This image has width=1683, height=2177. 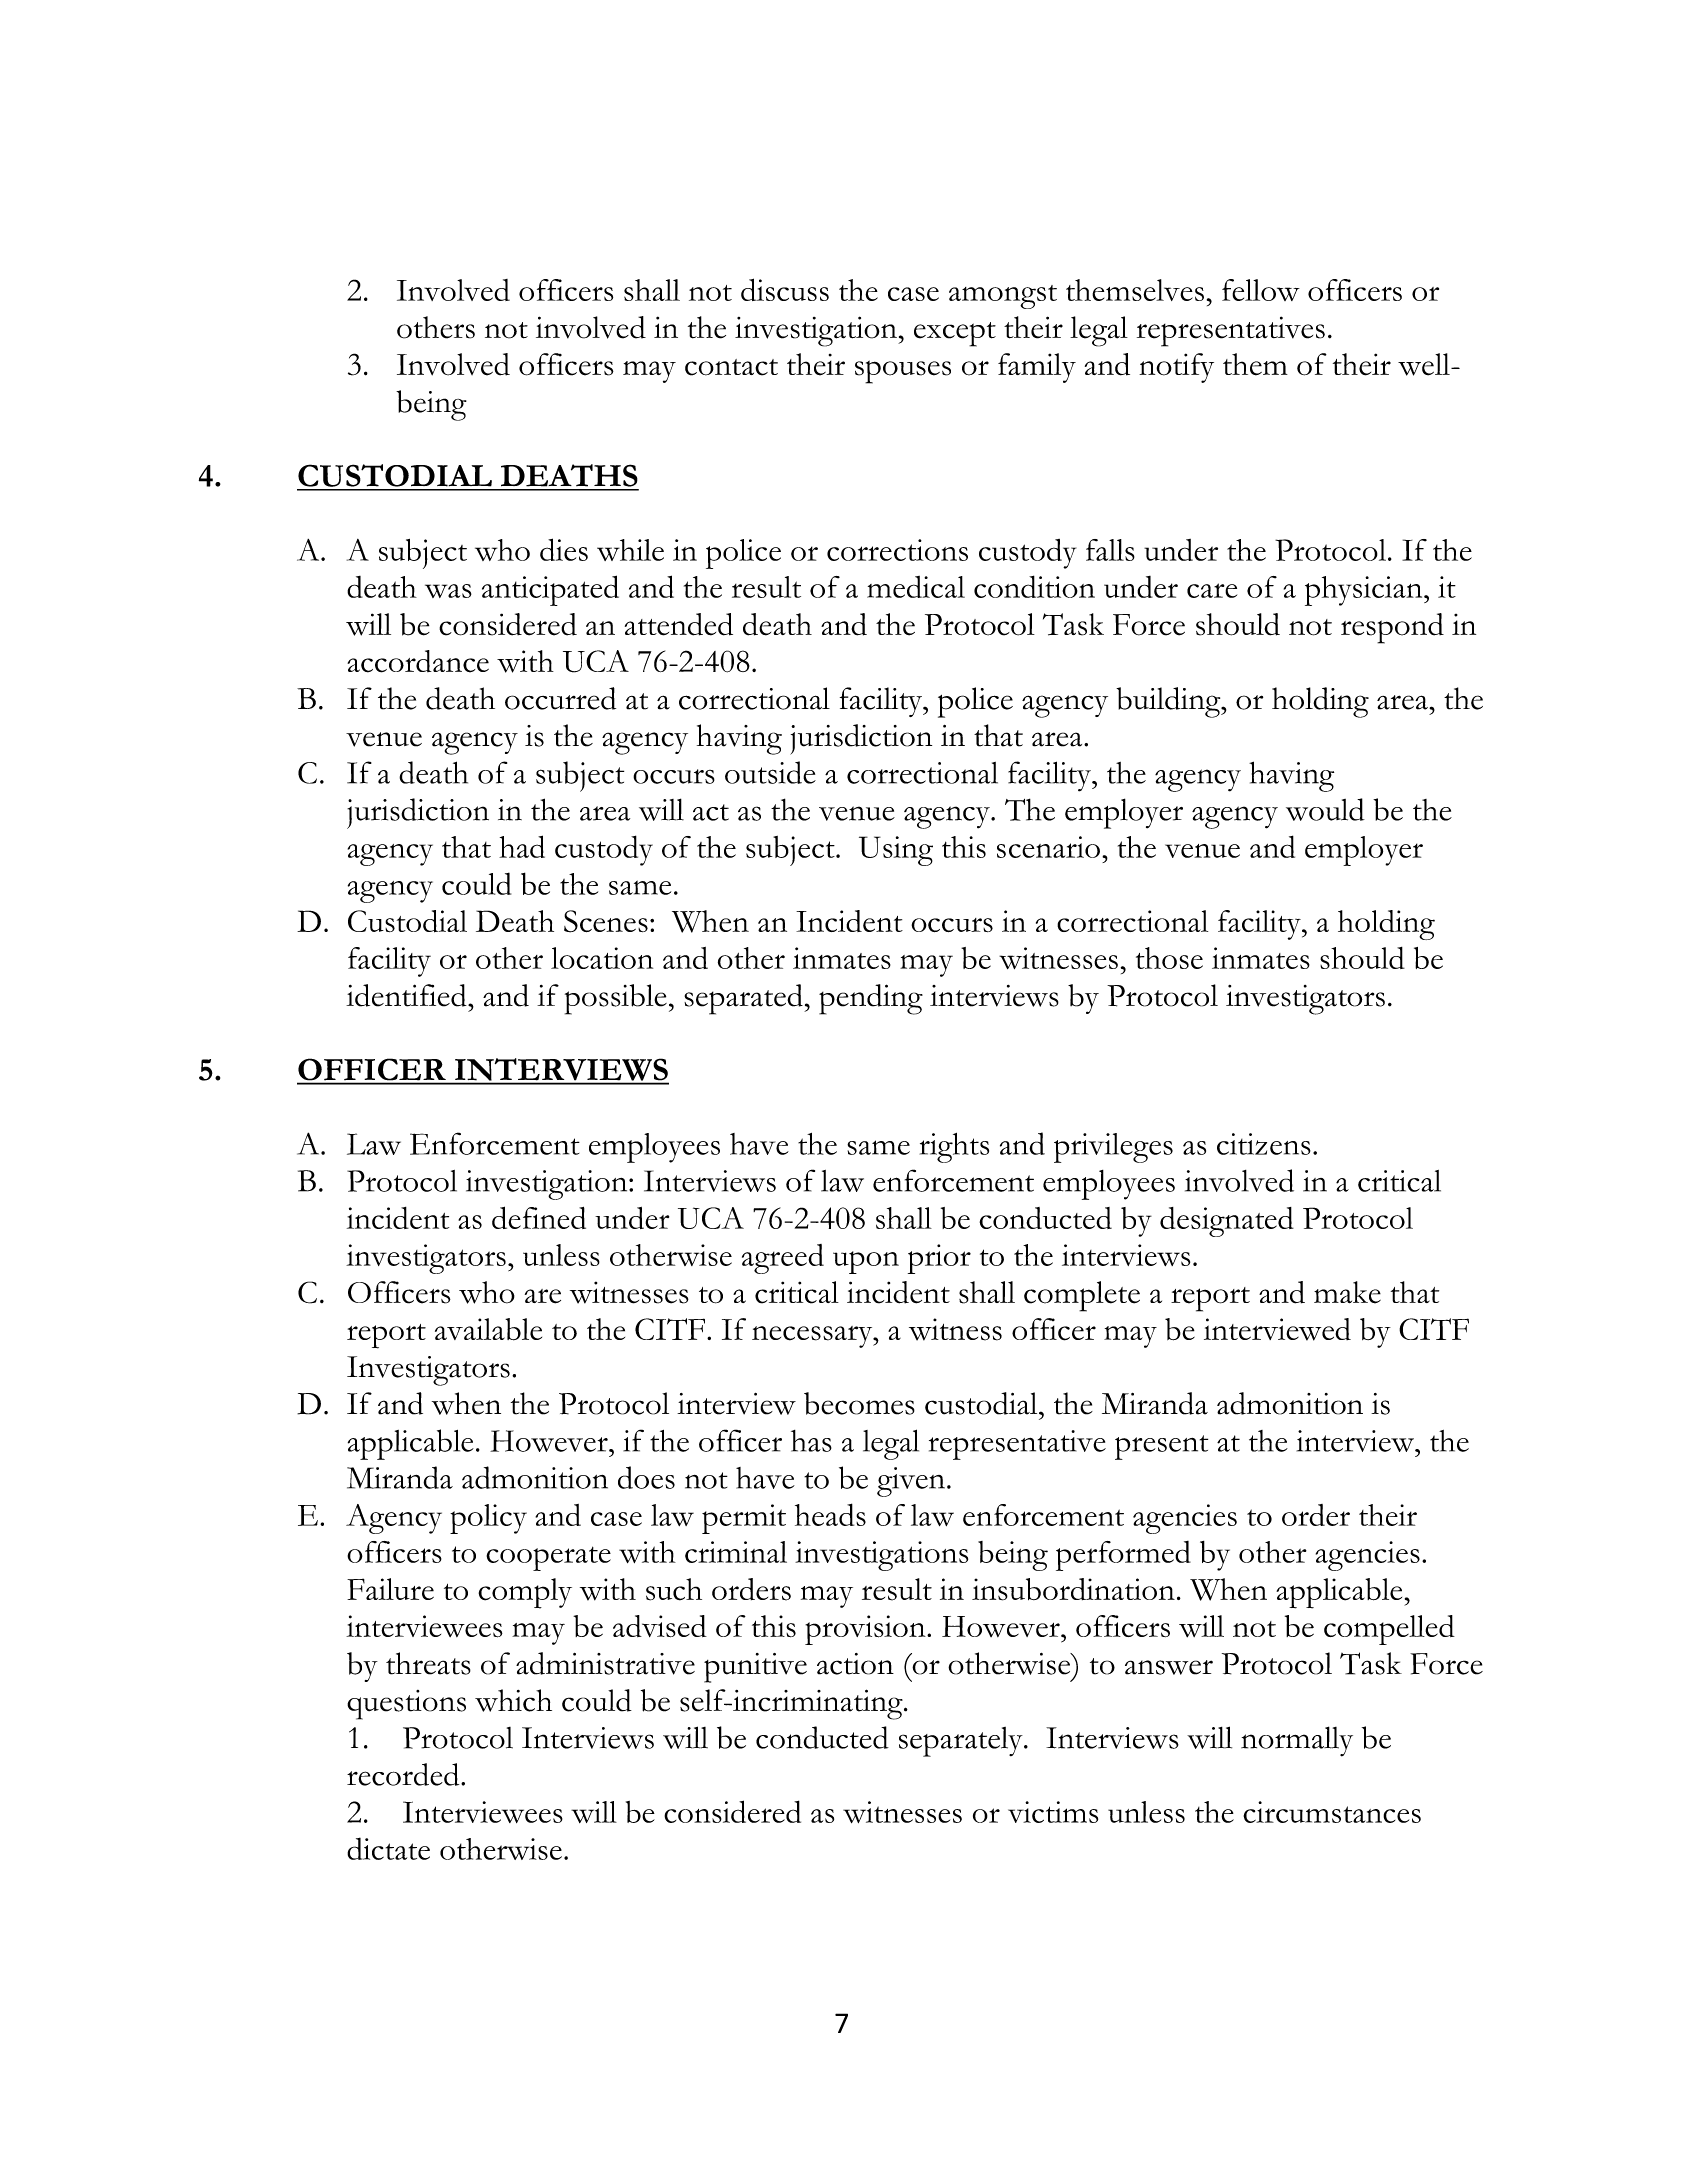 What do you see at coordinates (962, 1742) in the image?
I see `separately` at bounding box center [962, 1742].
